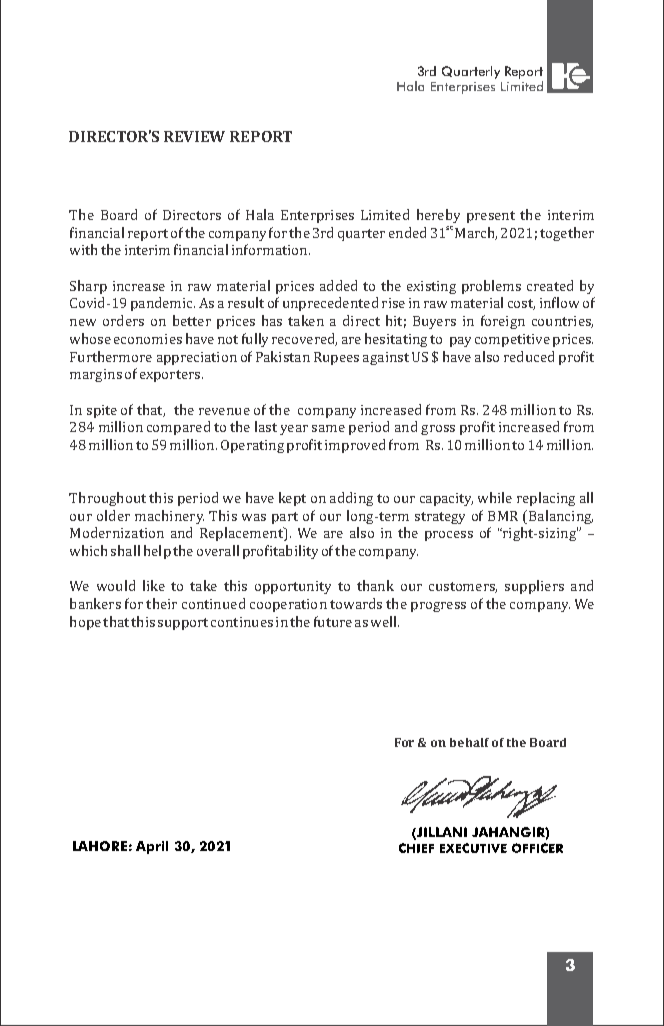 This screenshot has width=664, height=1026. I want to click on present, so click(491, 217).
